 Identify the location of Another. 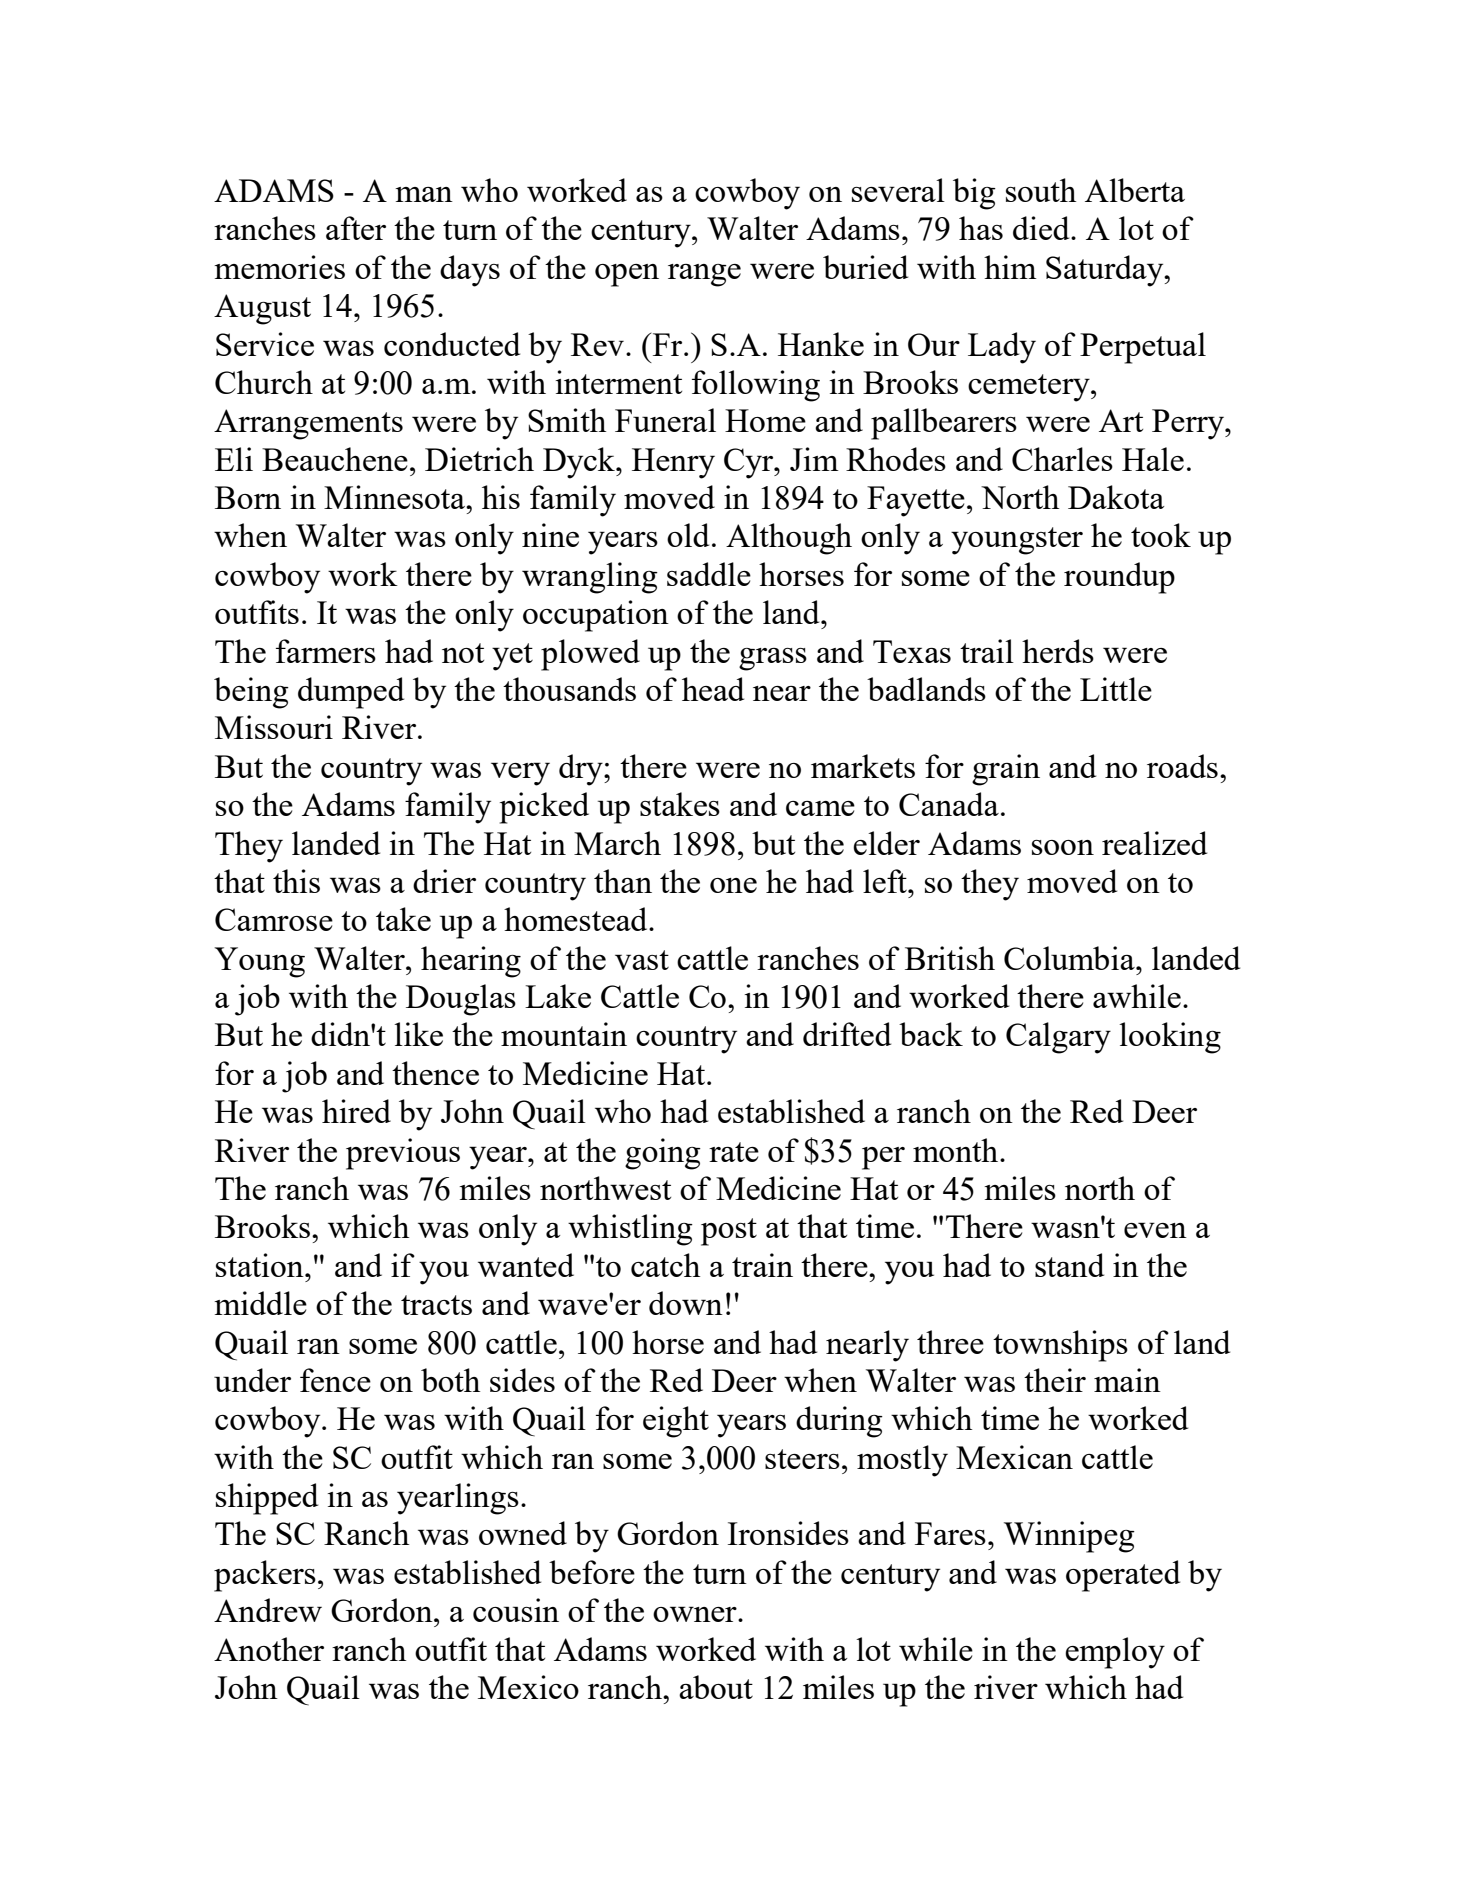
(269, 1649).
